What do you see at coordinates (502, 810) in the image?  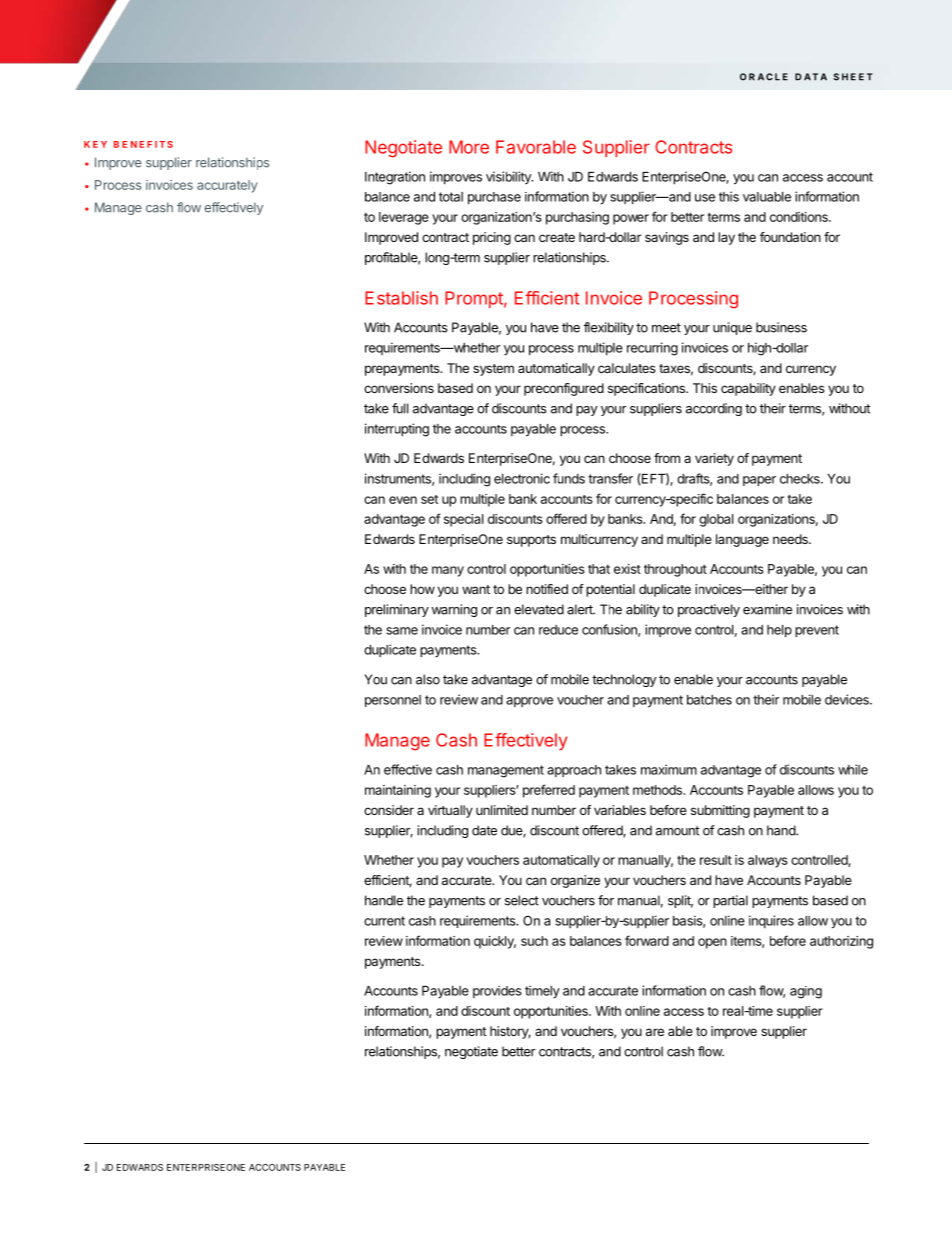 I see `unlimited` at bounding box center [502, 810].
